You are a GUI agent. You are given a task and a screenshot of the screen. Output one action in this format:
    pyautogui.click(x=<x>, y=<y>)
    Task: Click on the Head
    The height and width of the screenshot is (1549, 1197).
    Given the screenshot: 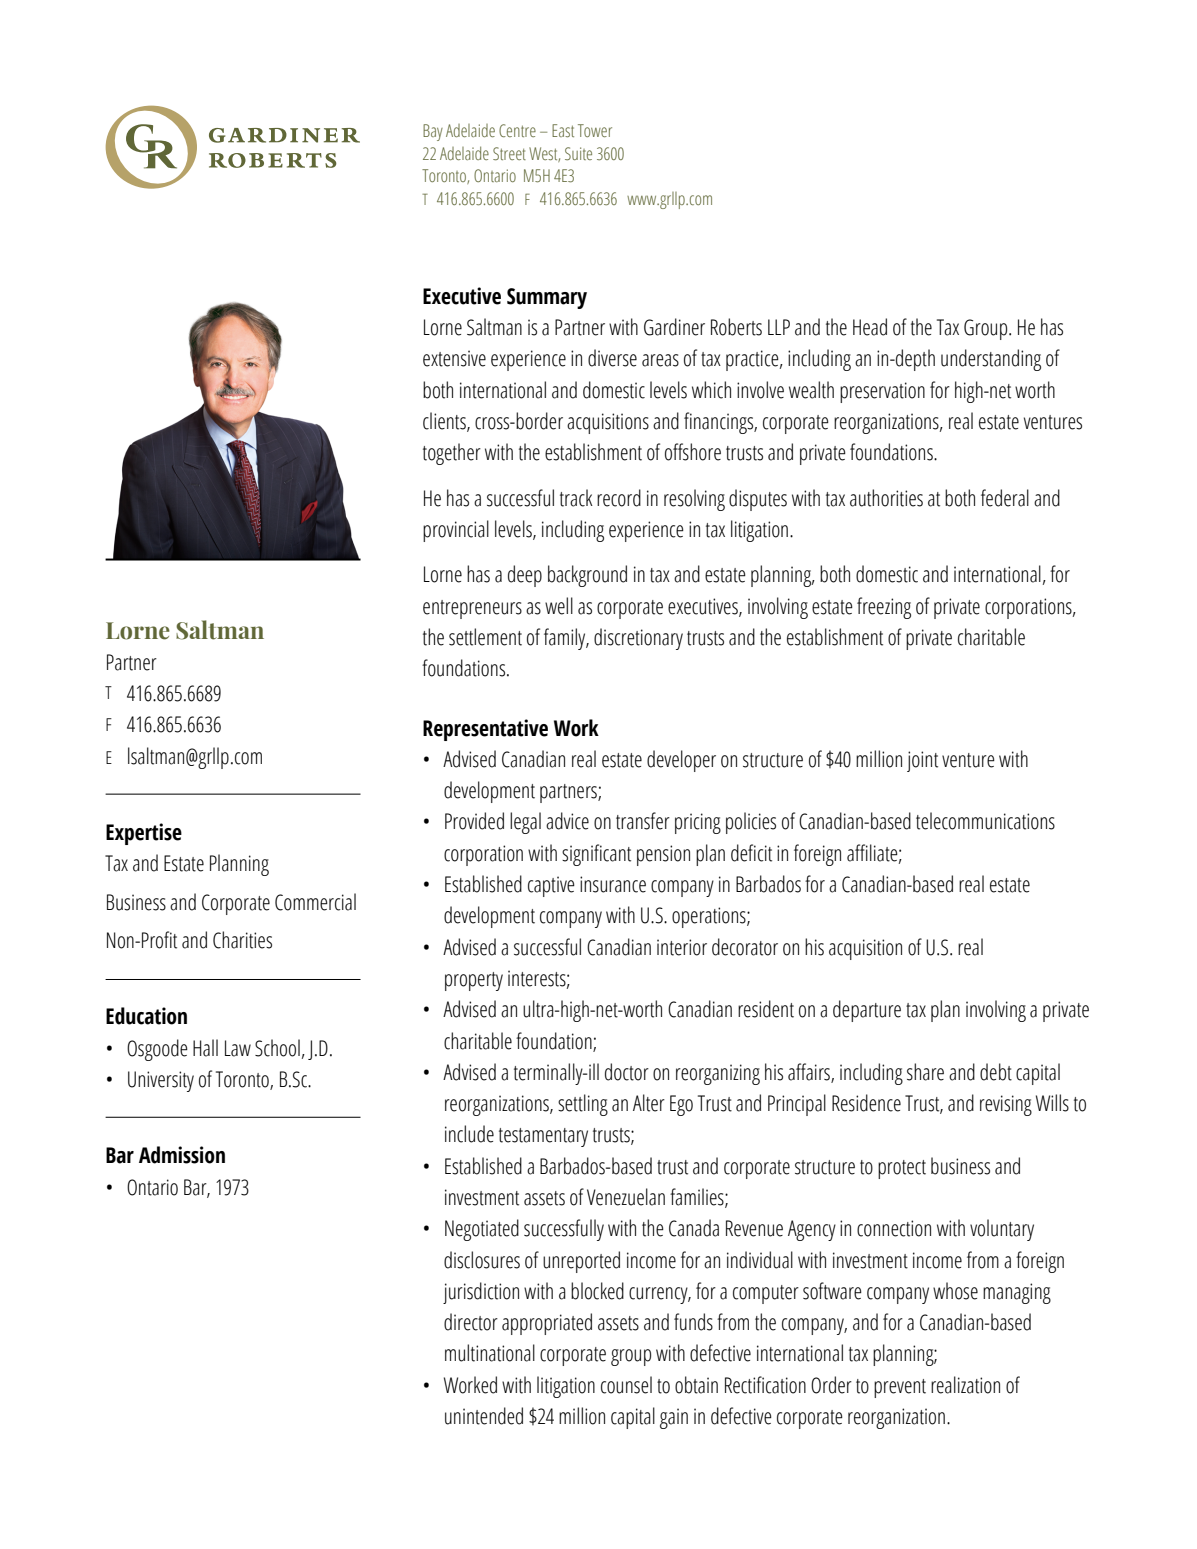 What is the action you would take?
    pyautogui.click(x=870, y=327)
